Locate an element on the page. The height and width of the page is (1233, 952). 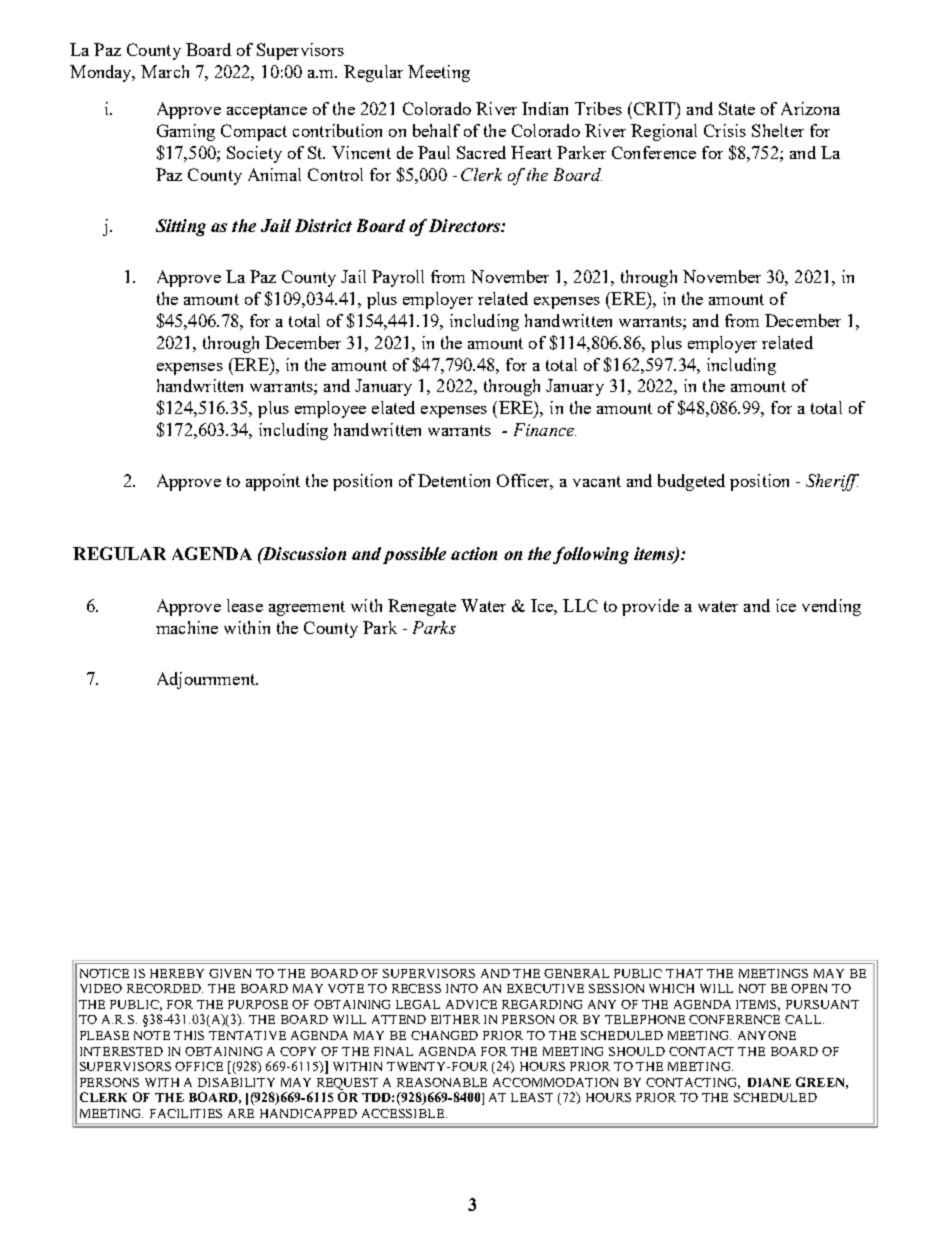
DIANE is located at coordinates (769, 1082).
